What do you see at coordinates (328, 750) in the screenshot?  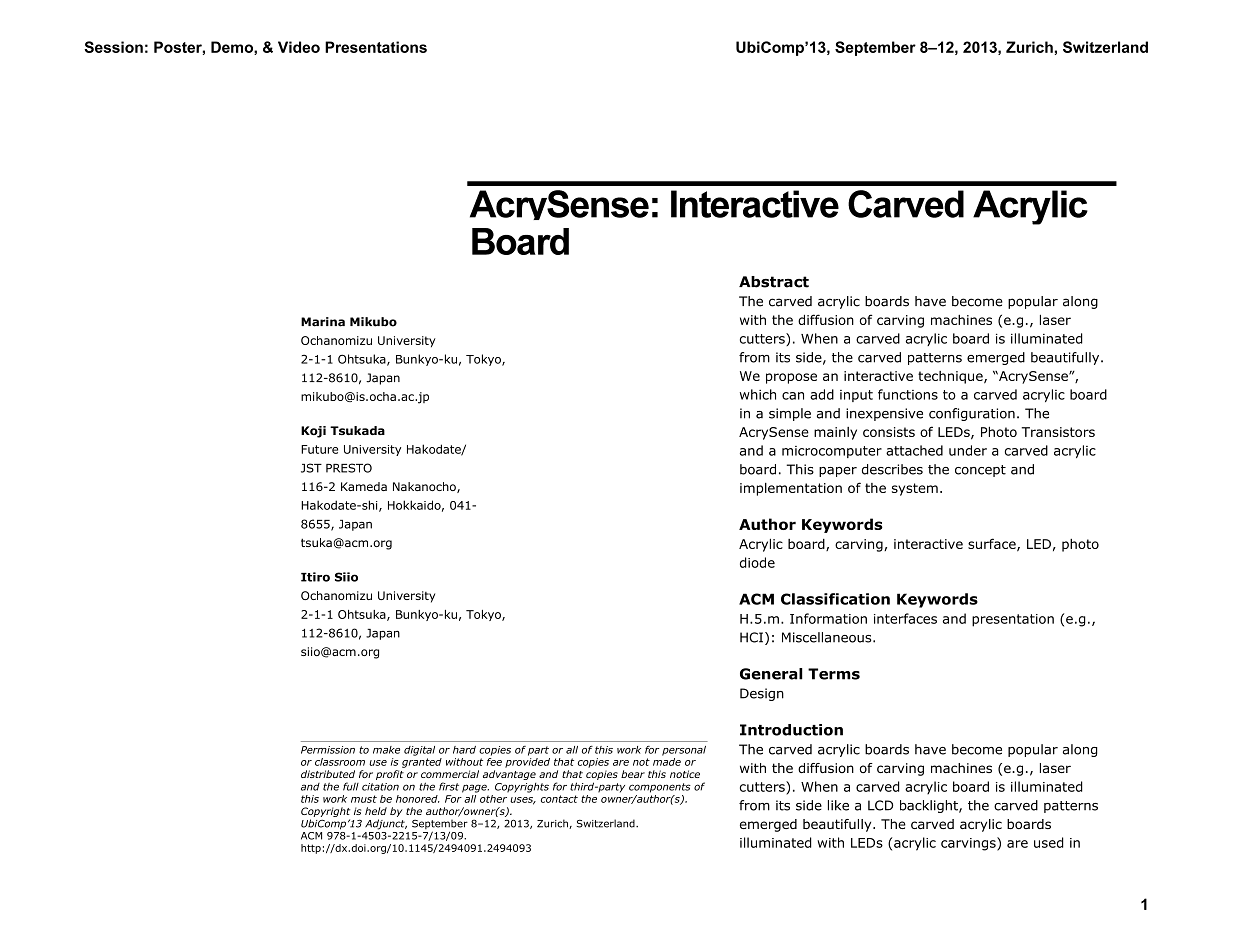 I see `Permission` at bounding box center [328, 750].
